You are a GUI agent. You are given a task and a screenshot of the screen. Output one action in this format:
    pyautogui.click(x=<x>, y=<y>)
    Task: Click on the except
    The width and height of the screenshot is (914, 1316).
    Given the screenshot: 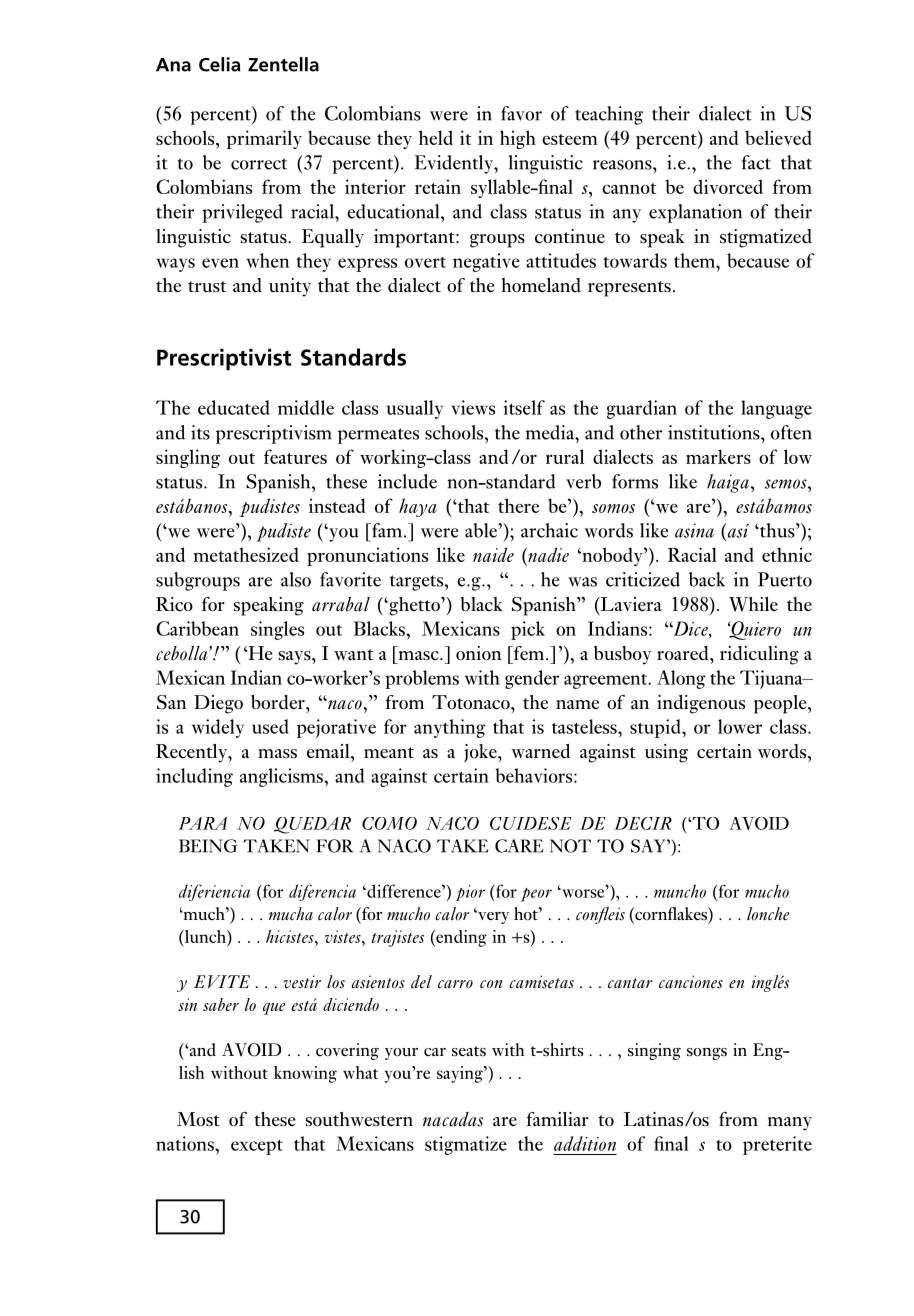 What is the action you would take?
    pyautogui.click(x=257, y=1147)
